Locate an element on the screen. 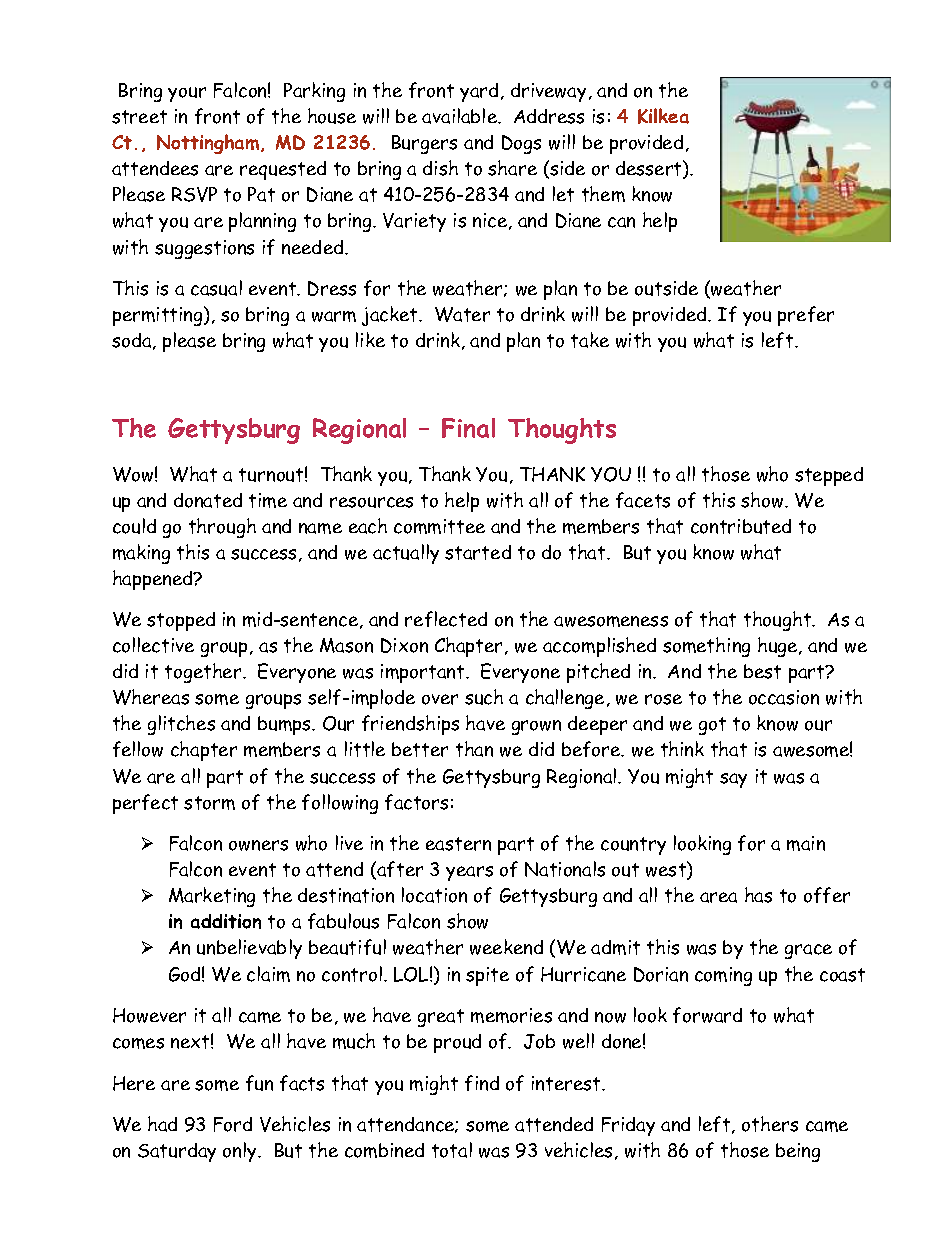  stepped is located at coordinates (829, 476).
